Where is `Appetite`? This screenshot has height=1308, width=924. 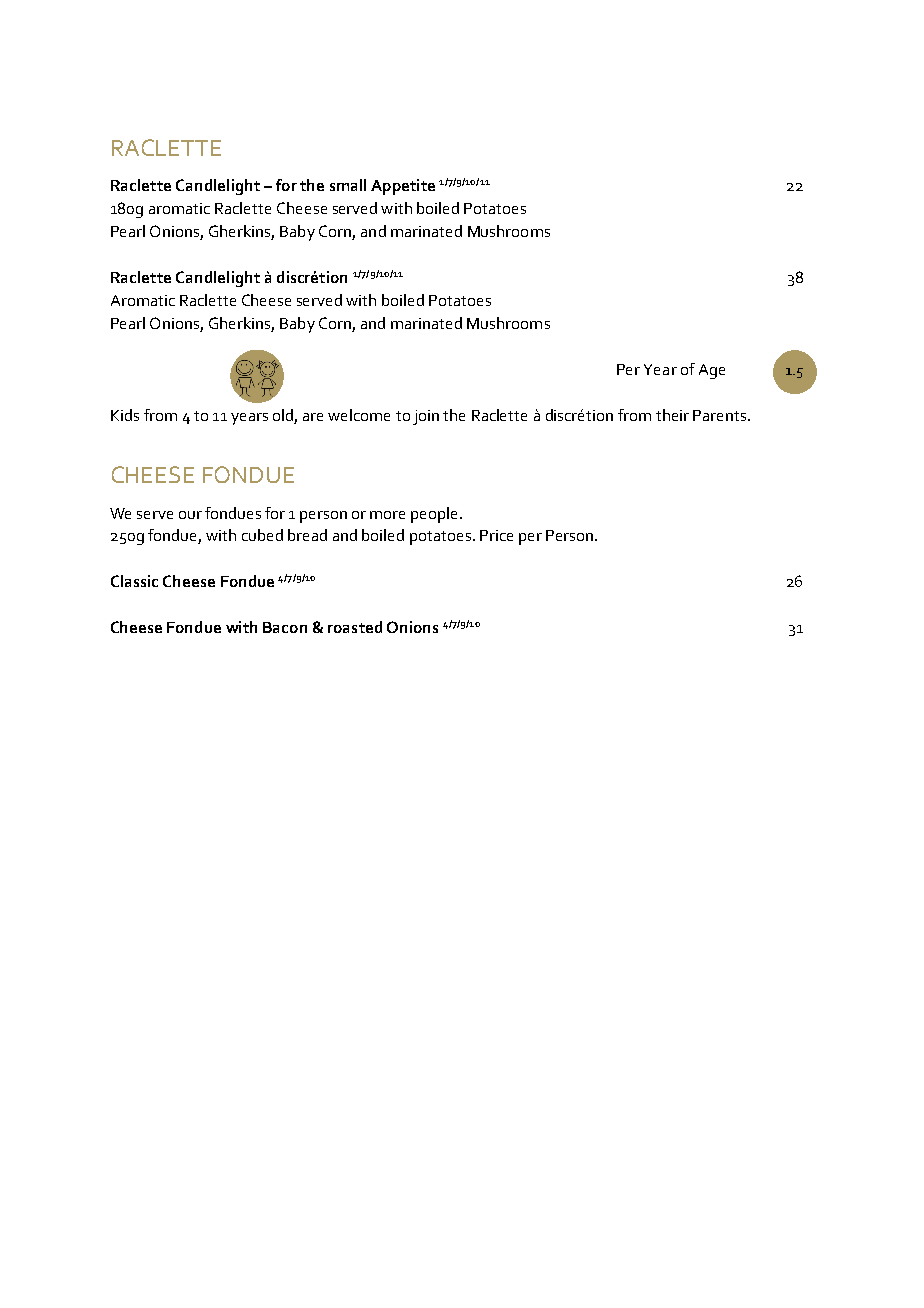 Appetite is located at coordinates (403, 187).
